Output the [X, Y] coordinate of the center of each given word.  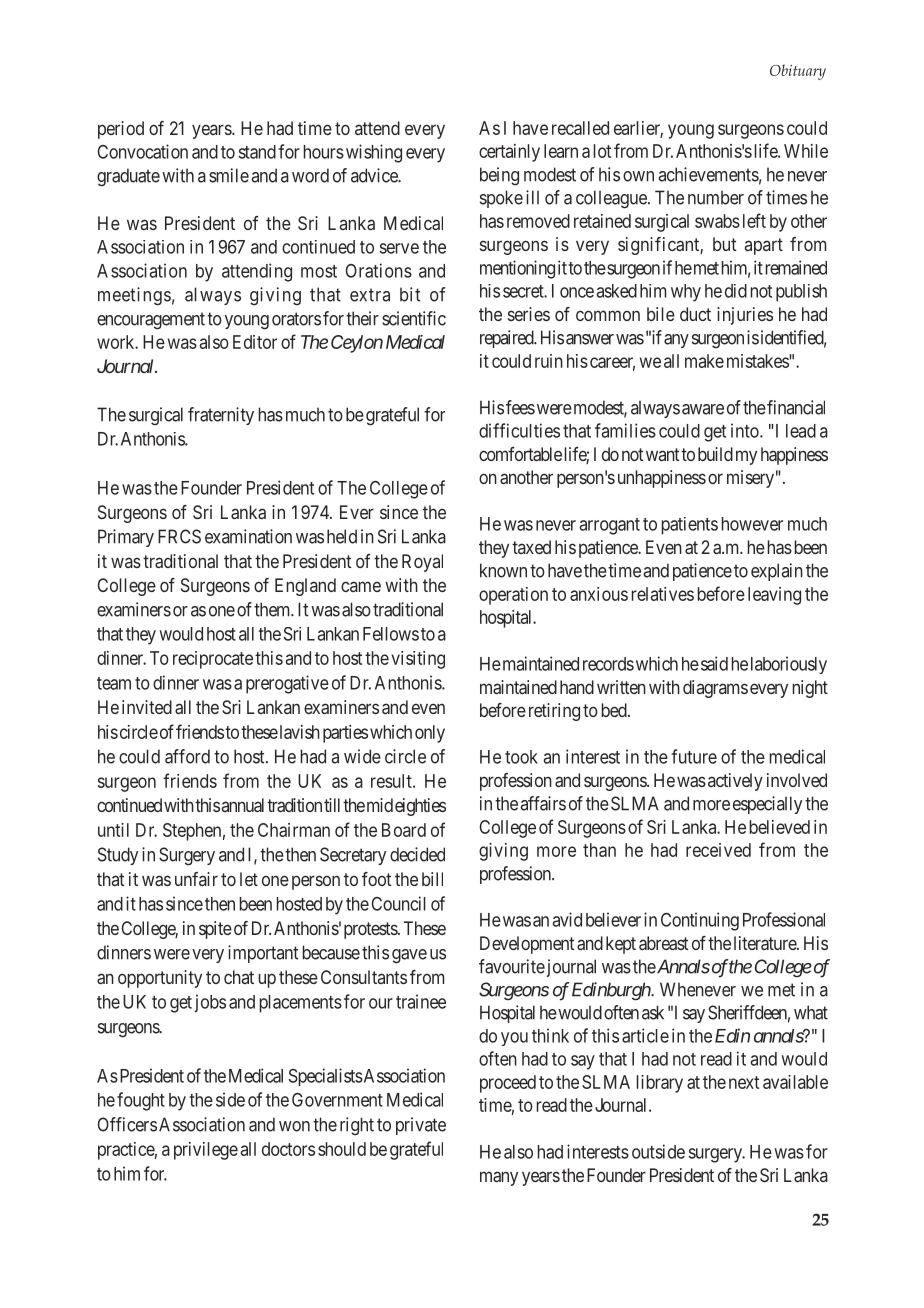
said [714, 663]
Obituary [798, 72]
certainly [509, 153]
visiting [418, 660]
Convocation [142, 151]
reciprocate [213, 660]
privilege [206, 1151]
